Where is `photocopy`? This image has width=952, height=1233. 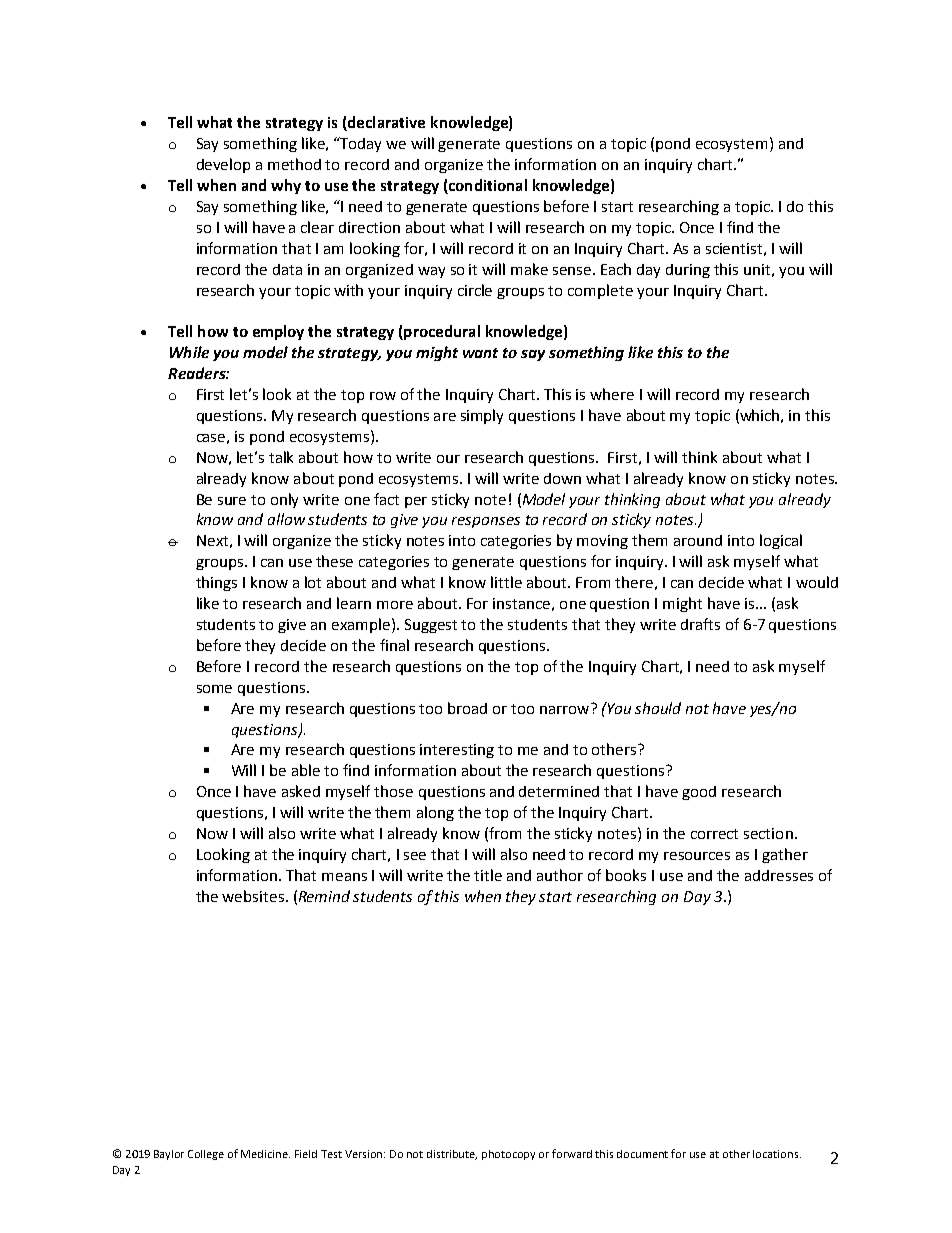 photocopy is located at coordinates (508, 1155).
